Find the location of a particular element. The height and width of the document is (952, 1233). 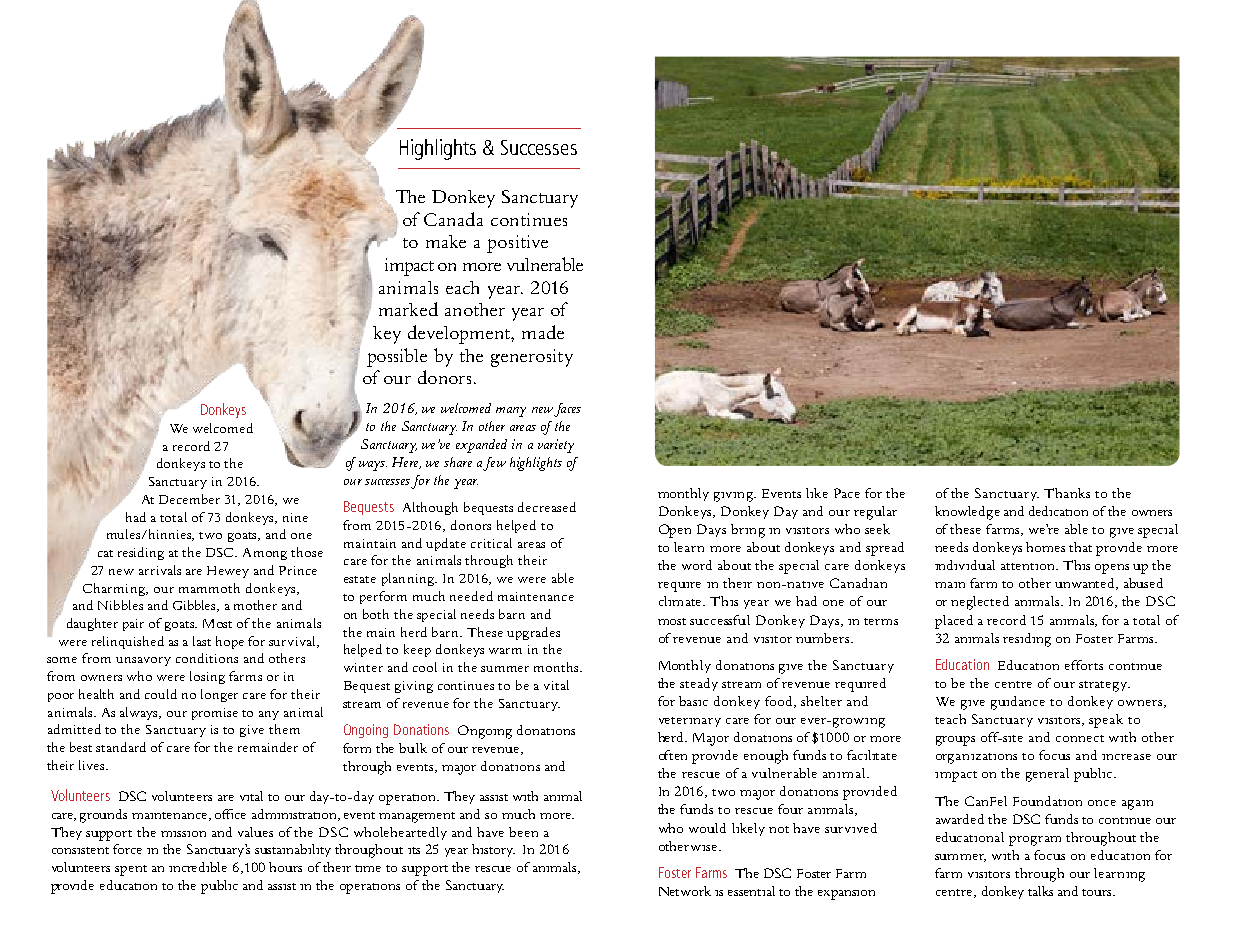

December is located at coordinates (189, 499).
